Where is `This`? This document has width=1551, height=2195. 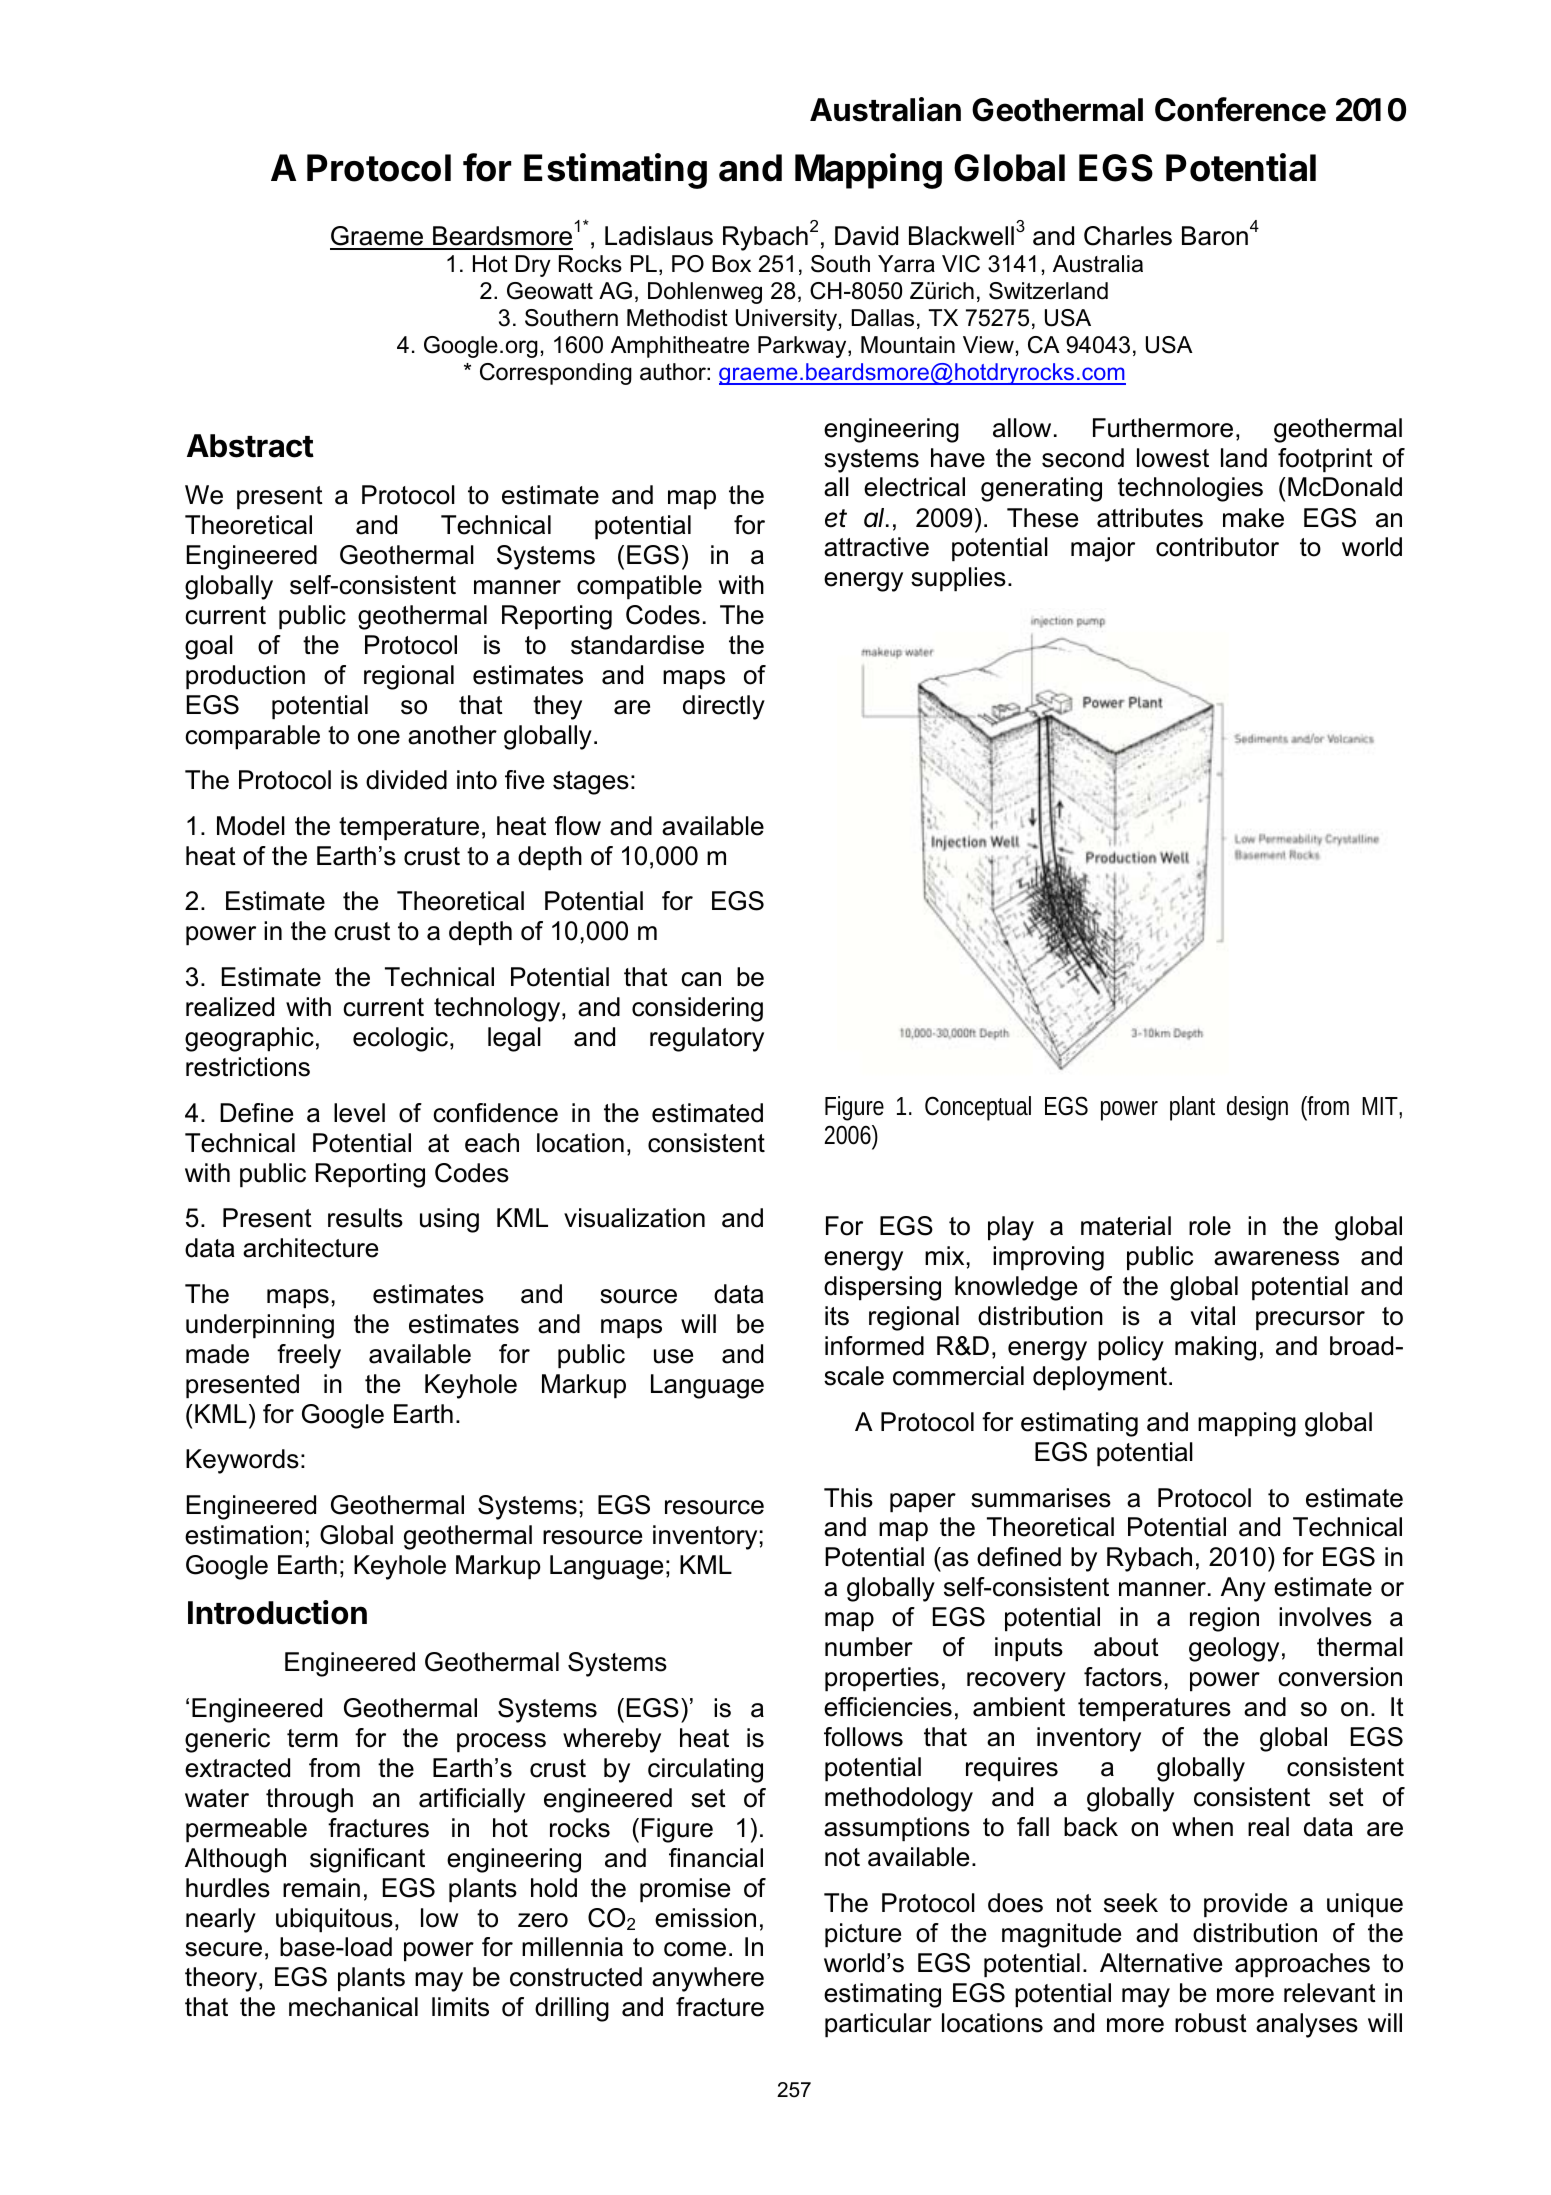
This is located at coordinates (848, 1498).
